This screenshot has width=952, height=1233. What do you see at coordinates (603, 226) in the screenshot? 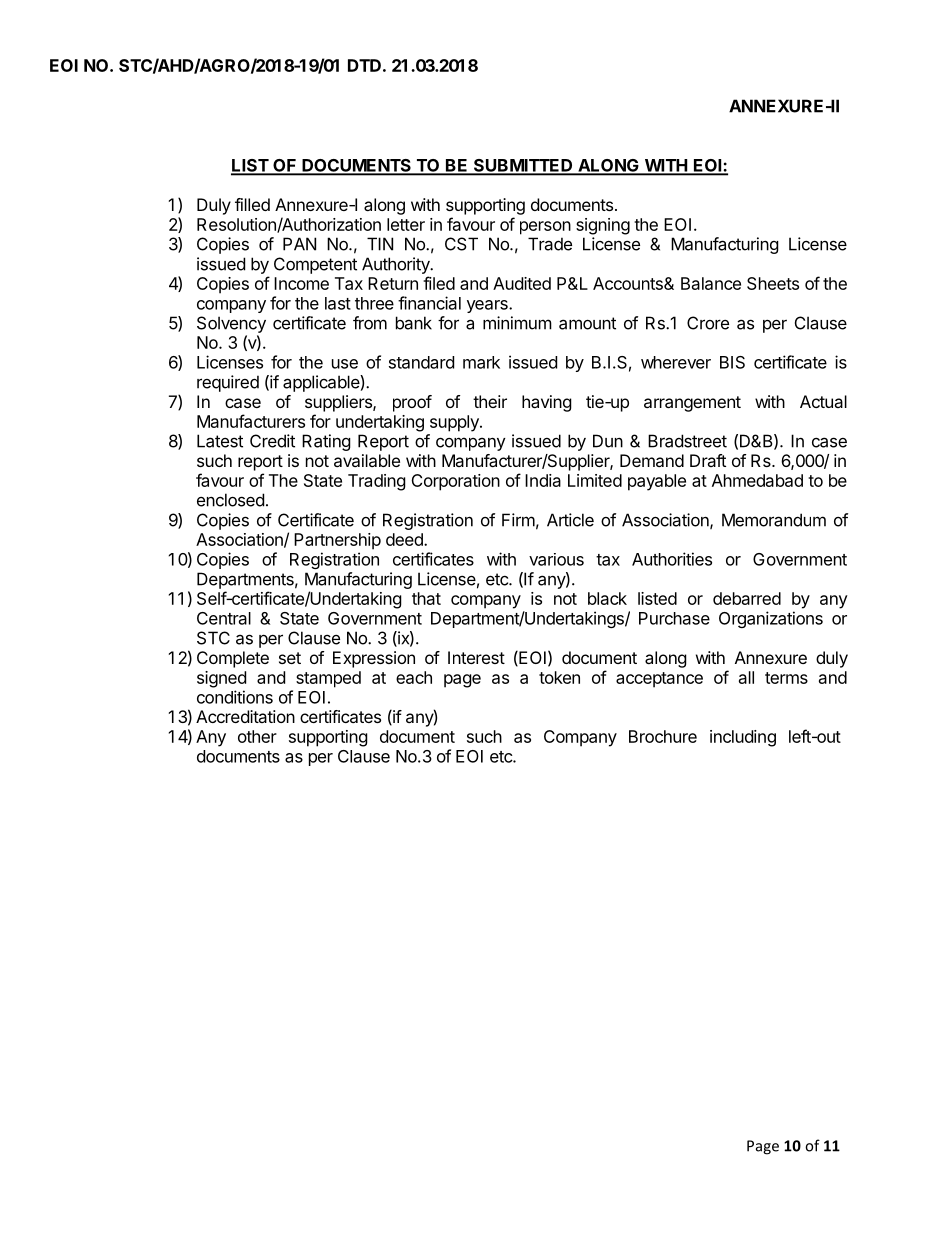
I see `signing` at bounding box center [603, 226].
